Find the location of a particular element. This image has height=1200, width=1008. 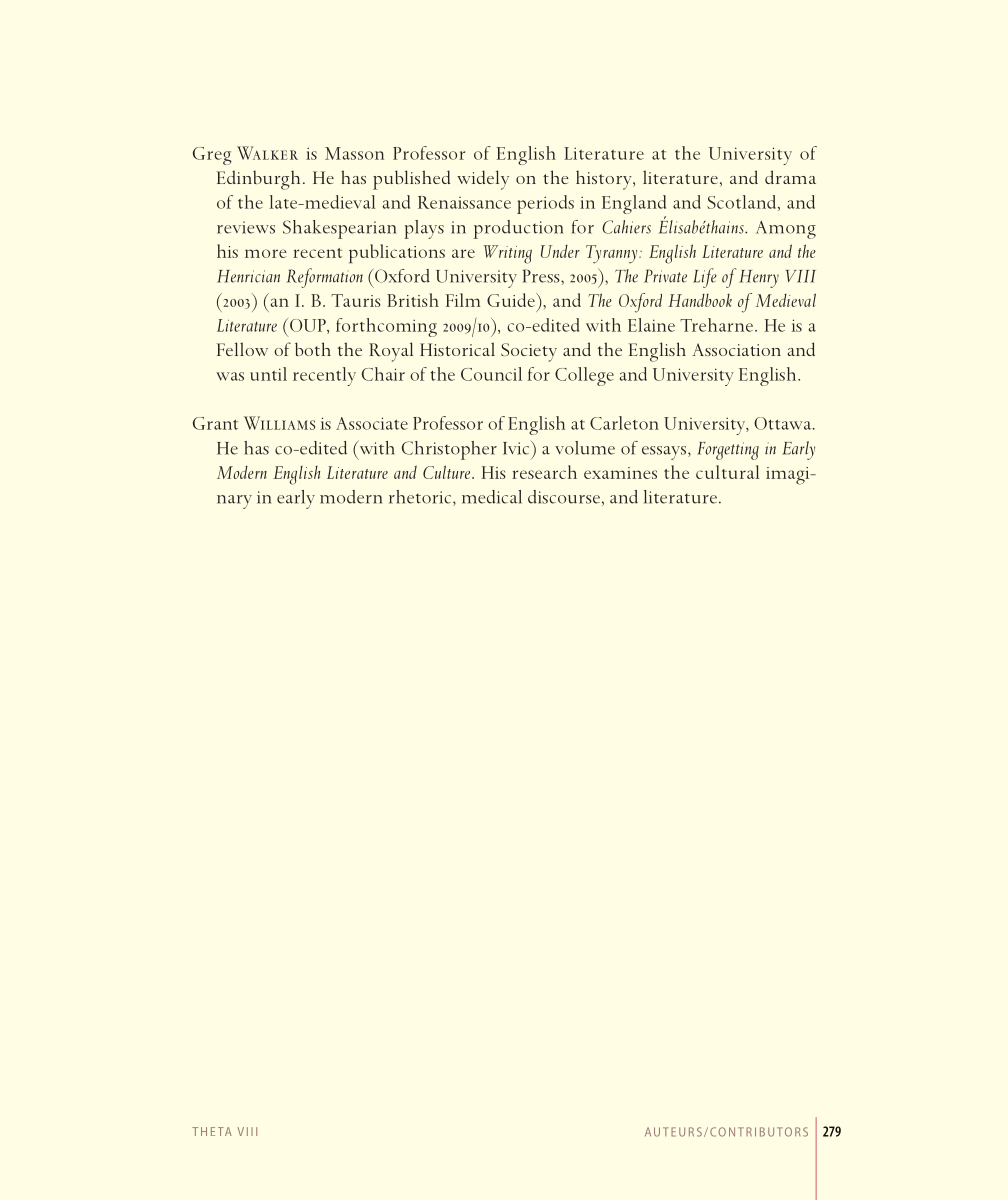

Among is located at coordinates (786, 230).
